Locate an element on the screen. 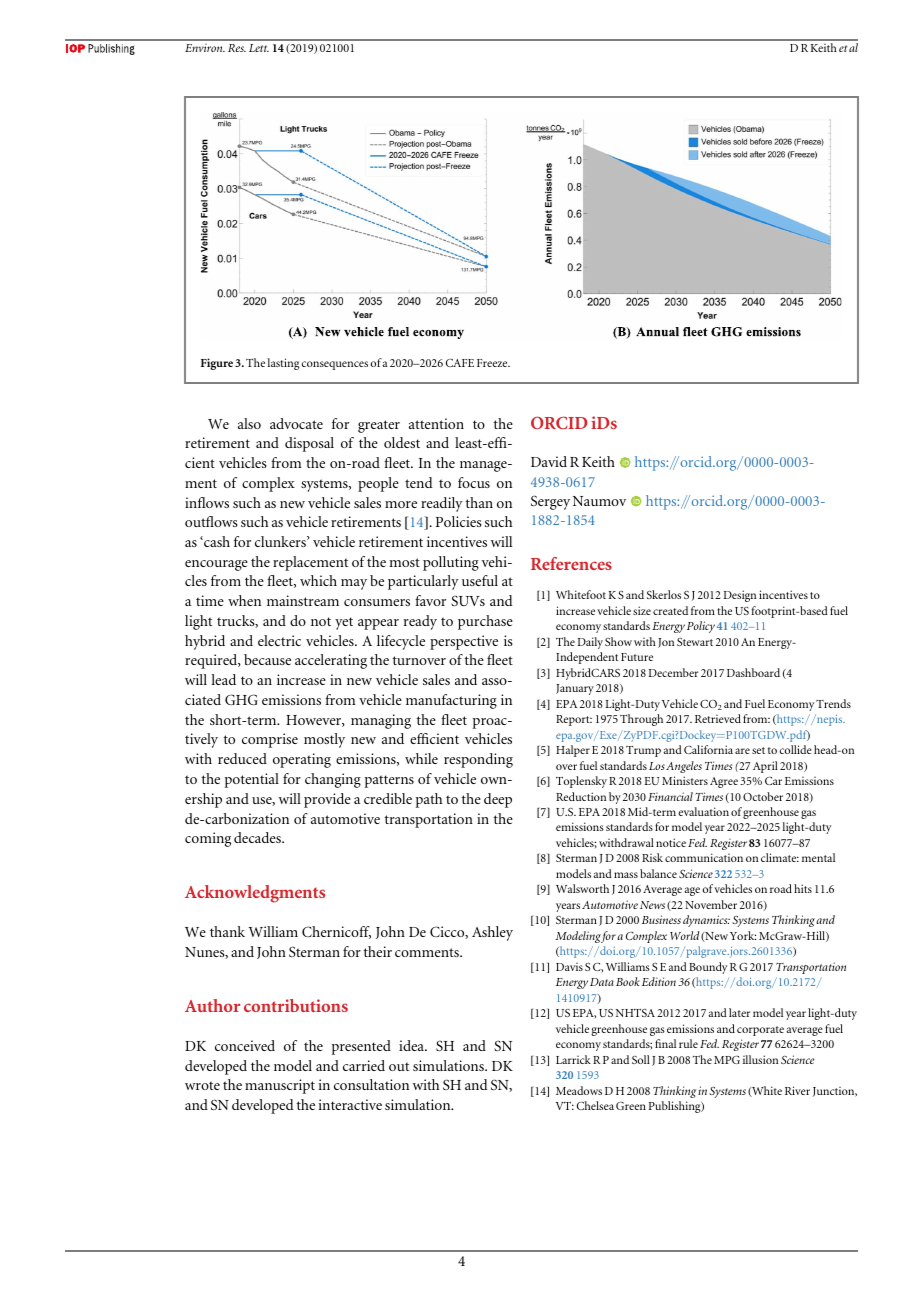 The image size is (924, 1308). advocate is located at coordinates (296, 423).
